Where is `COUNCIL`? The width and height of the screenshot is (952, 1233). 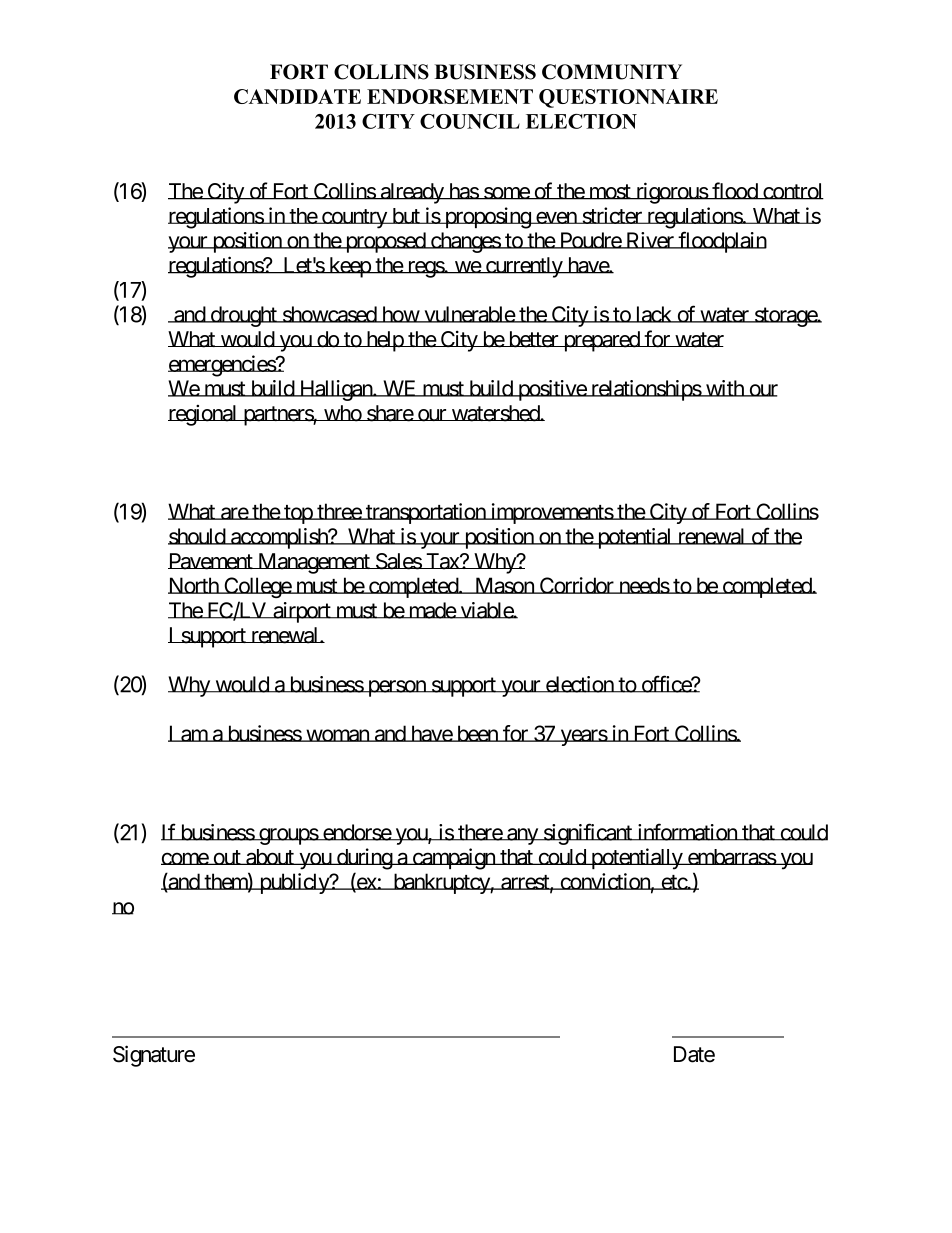 COUNCIL is located at coordinates (470, 121).
